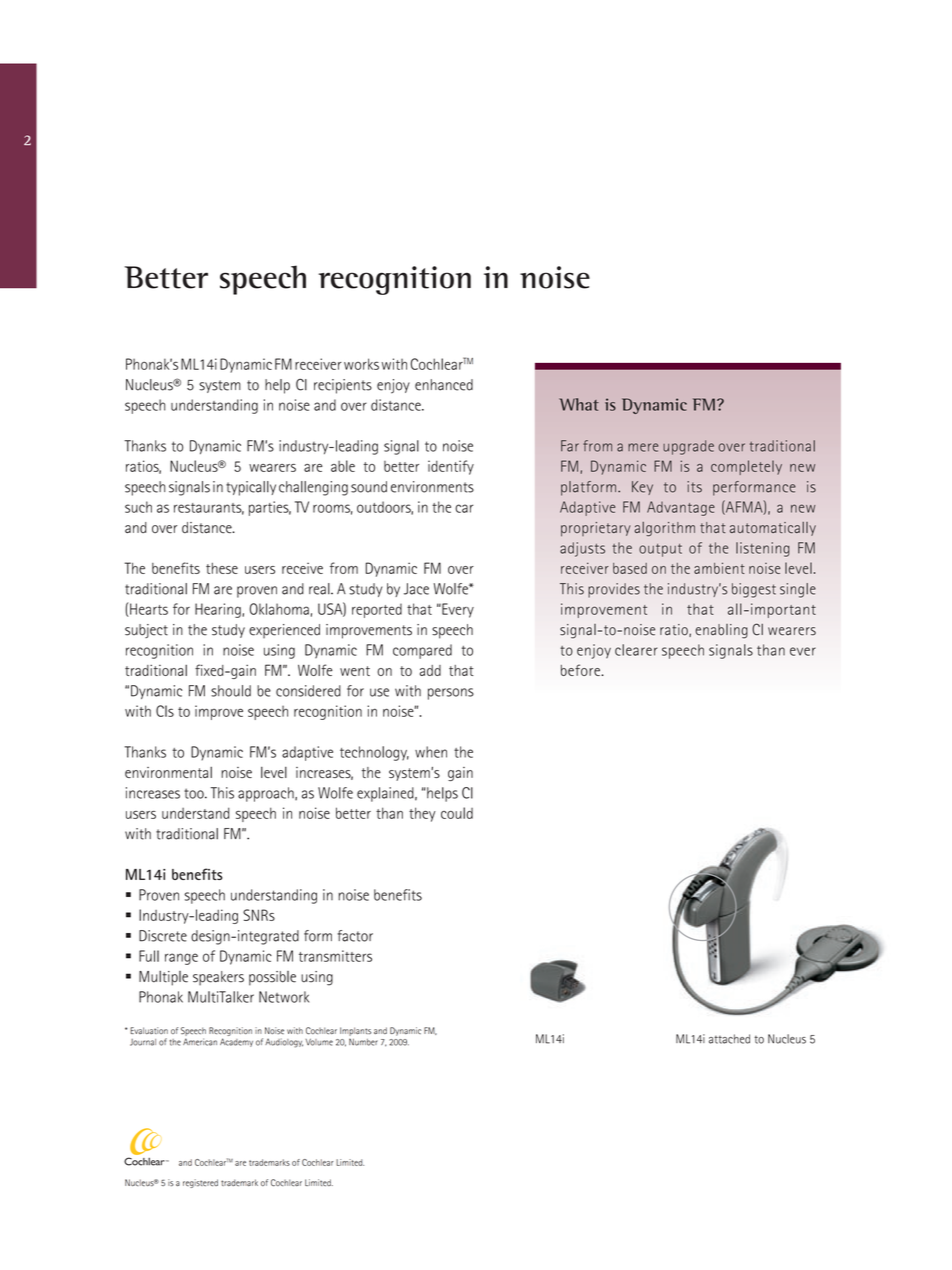  I want to click on these, so click(222, 568).
